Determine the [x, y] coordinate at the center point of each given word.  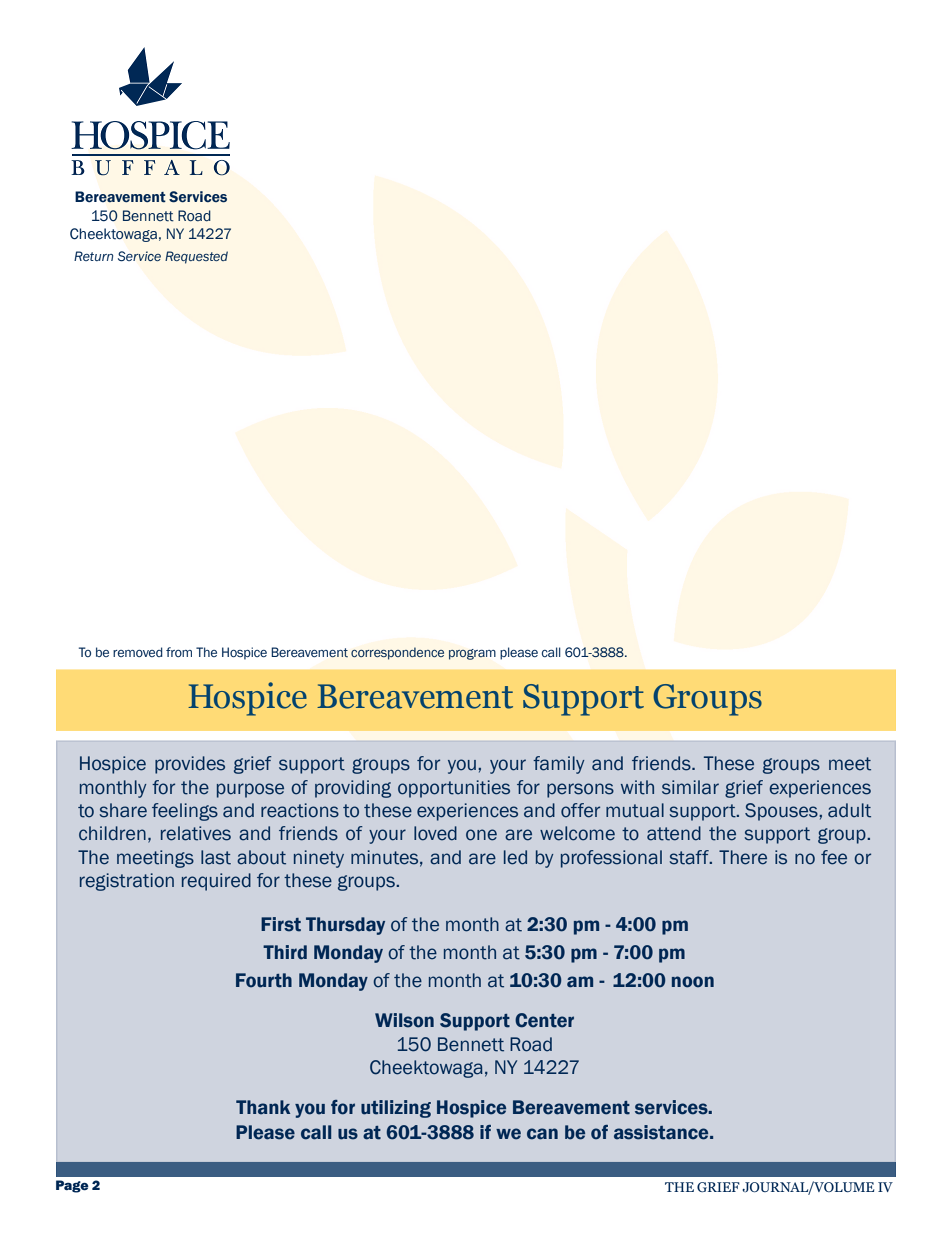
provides [190, 765]
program [472, 654]
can [542, 1134]
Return [93, 256]
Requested [196, 257]
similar [690, 787]
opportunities [454, 789]
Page [72, 1186]
